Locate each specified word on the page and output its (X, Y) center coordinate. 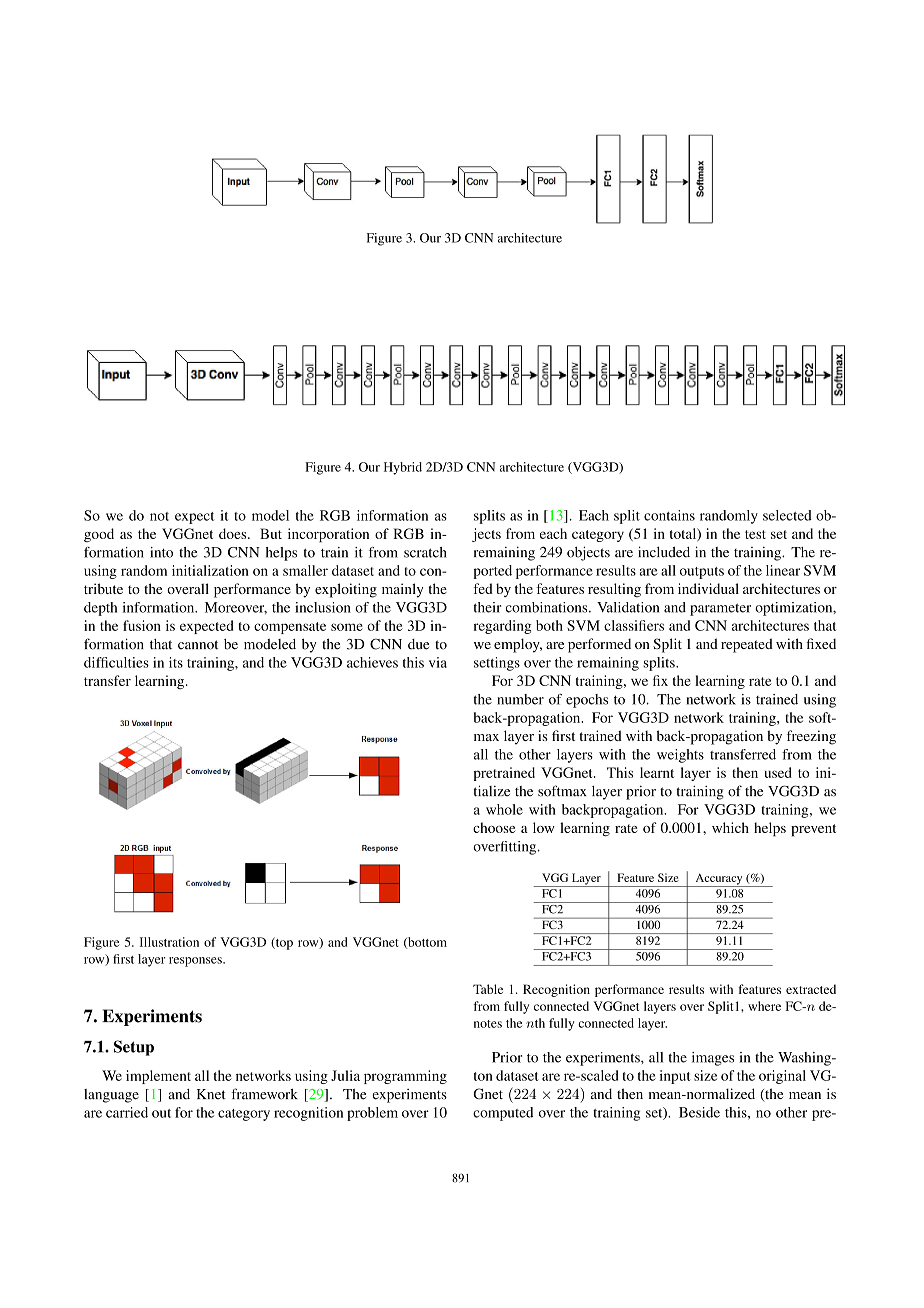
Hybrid (403, 468)
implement (158, 1077)
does (234, 533)
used (778, 772)
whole (504, 809)
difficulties (116, 662)
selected (787, 515)
